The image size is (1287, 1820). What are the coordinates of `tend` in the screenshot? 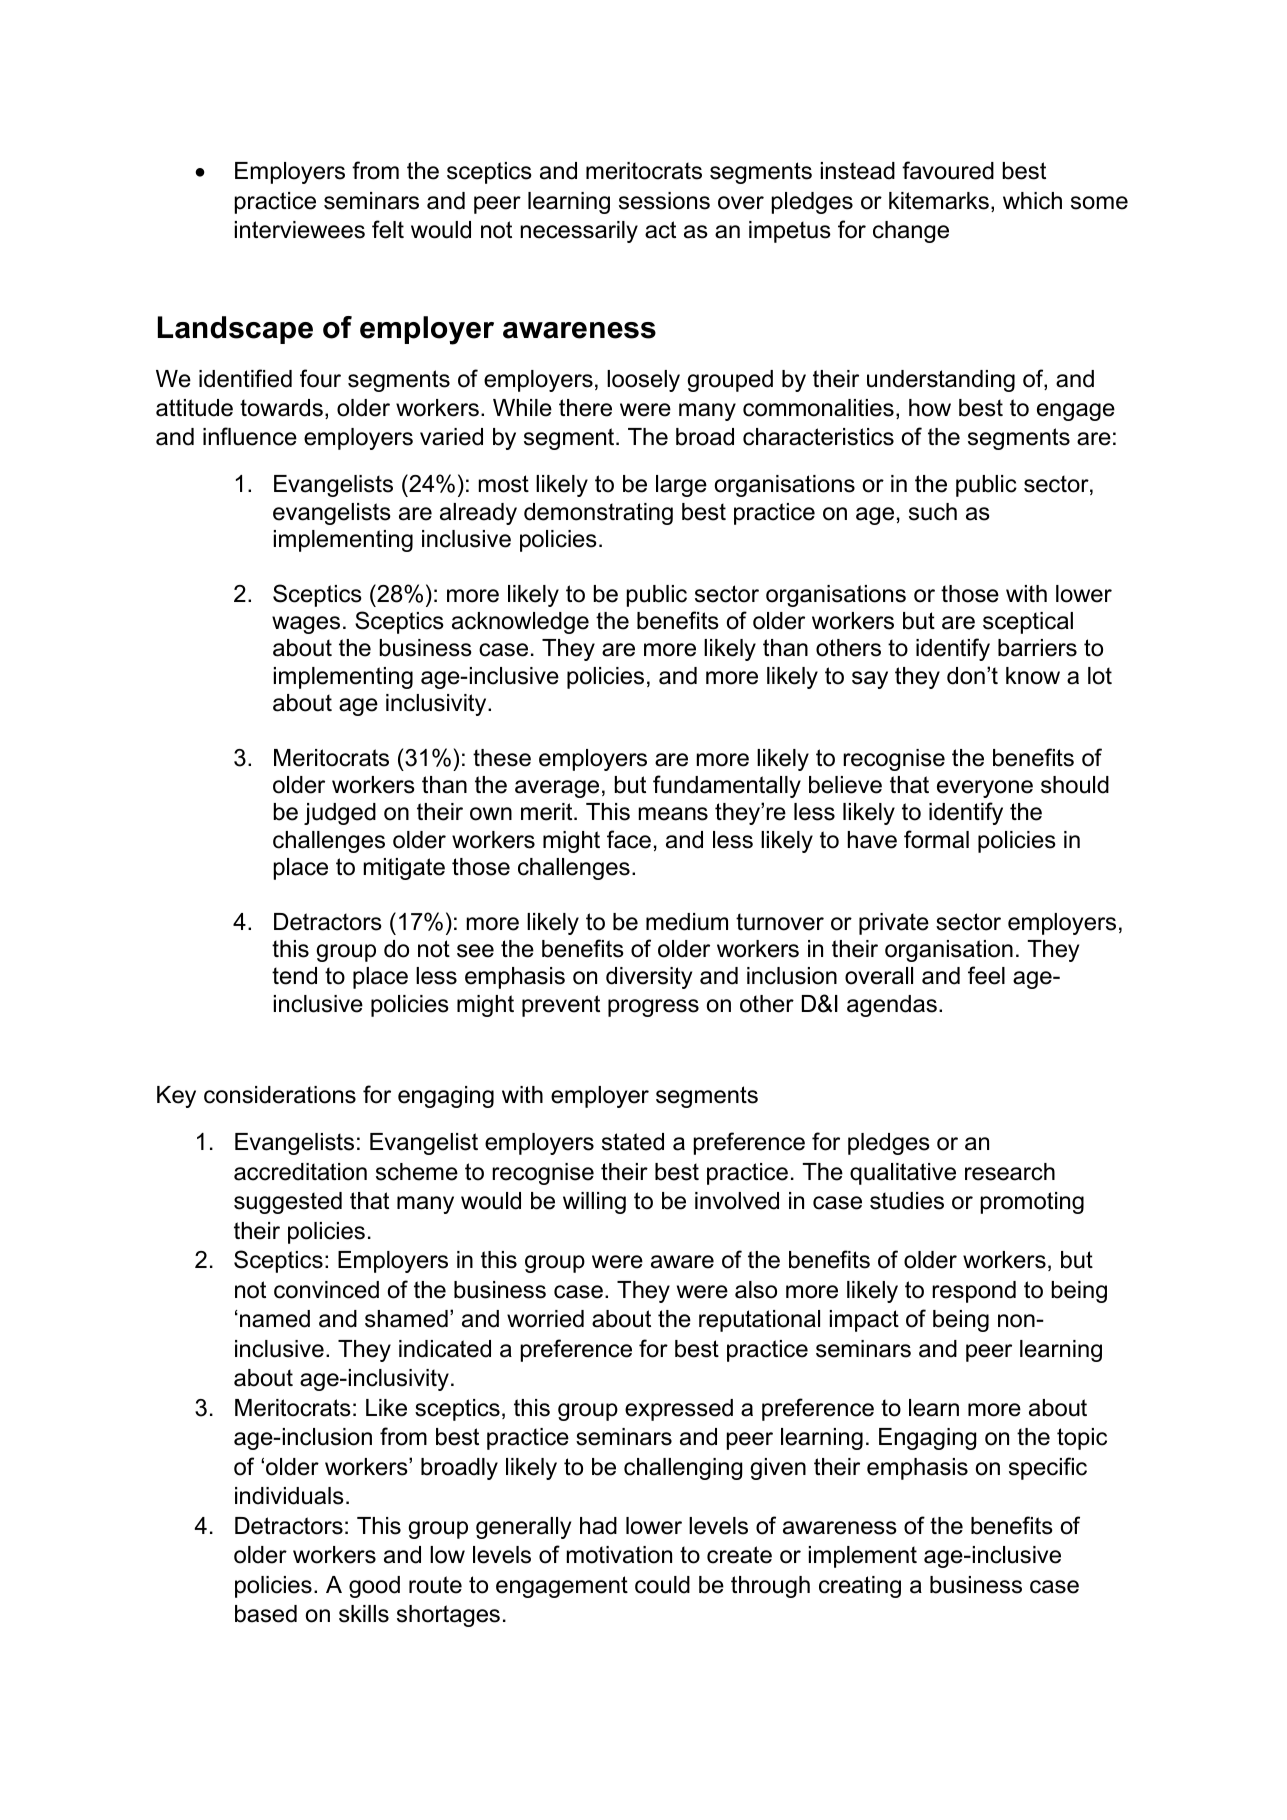 It's located at (294, 976).
